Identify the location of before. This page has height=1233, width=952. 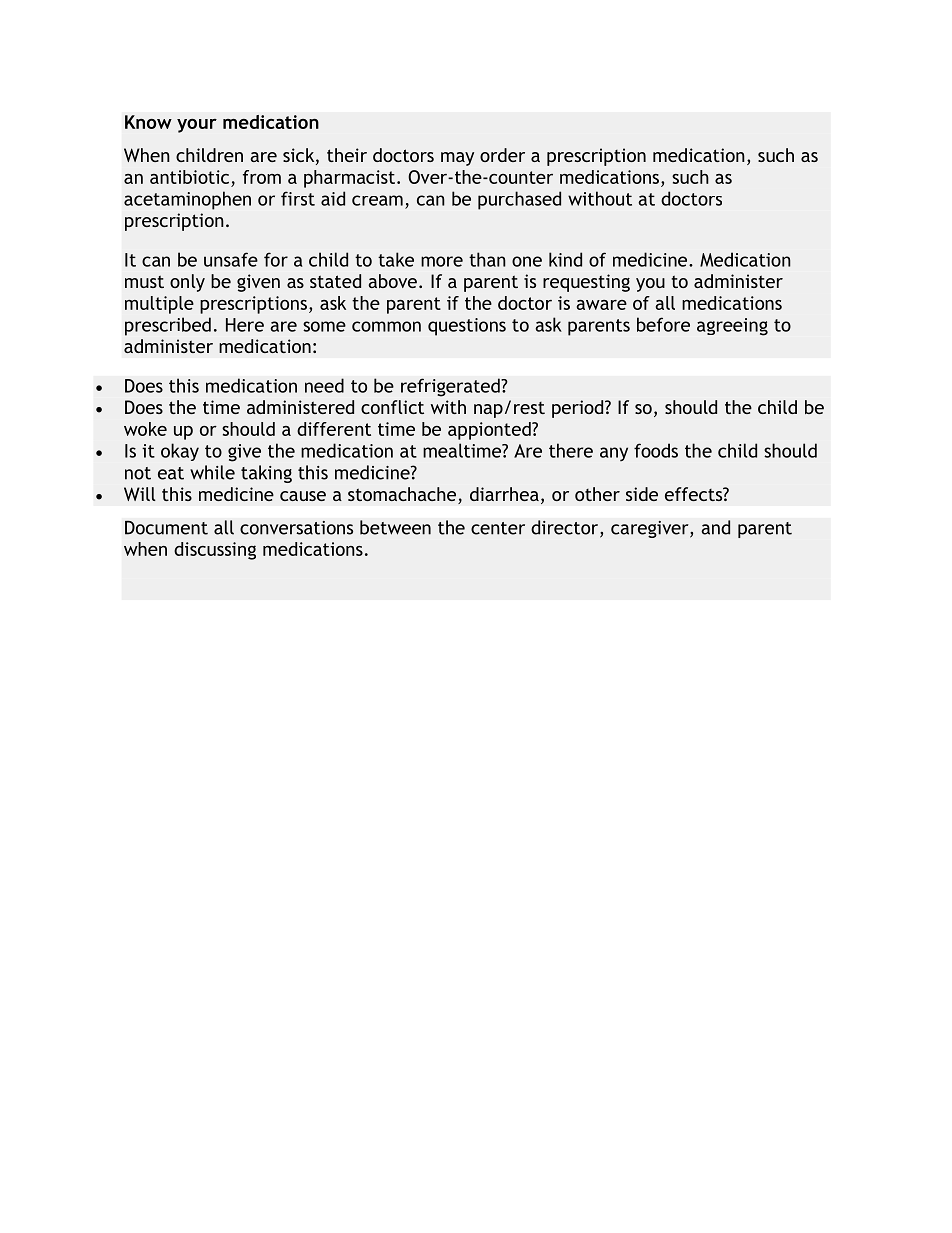
(663, 324).
